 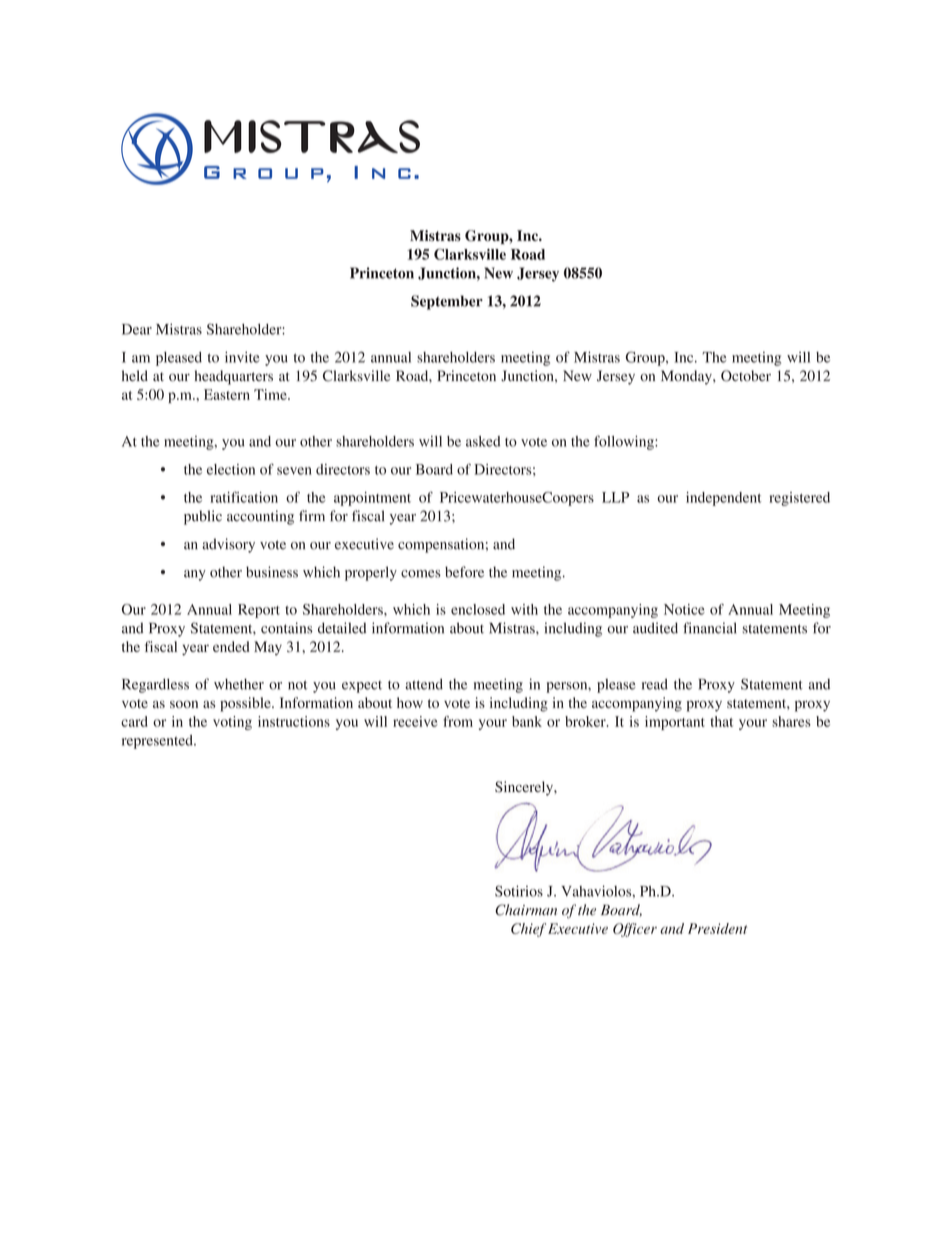 What do you see at coordinates (478, 609) in the screenshot?
I see `enclosed` at bounding box center [478, 609].
